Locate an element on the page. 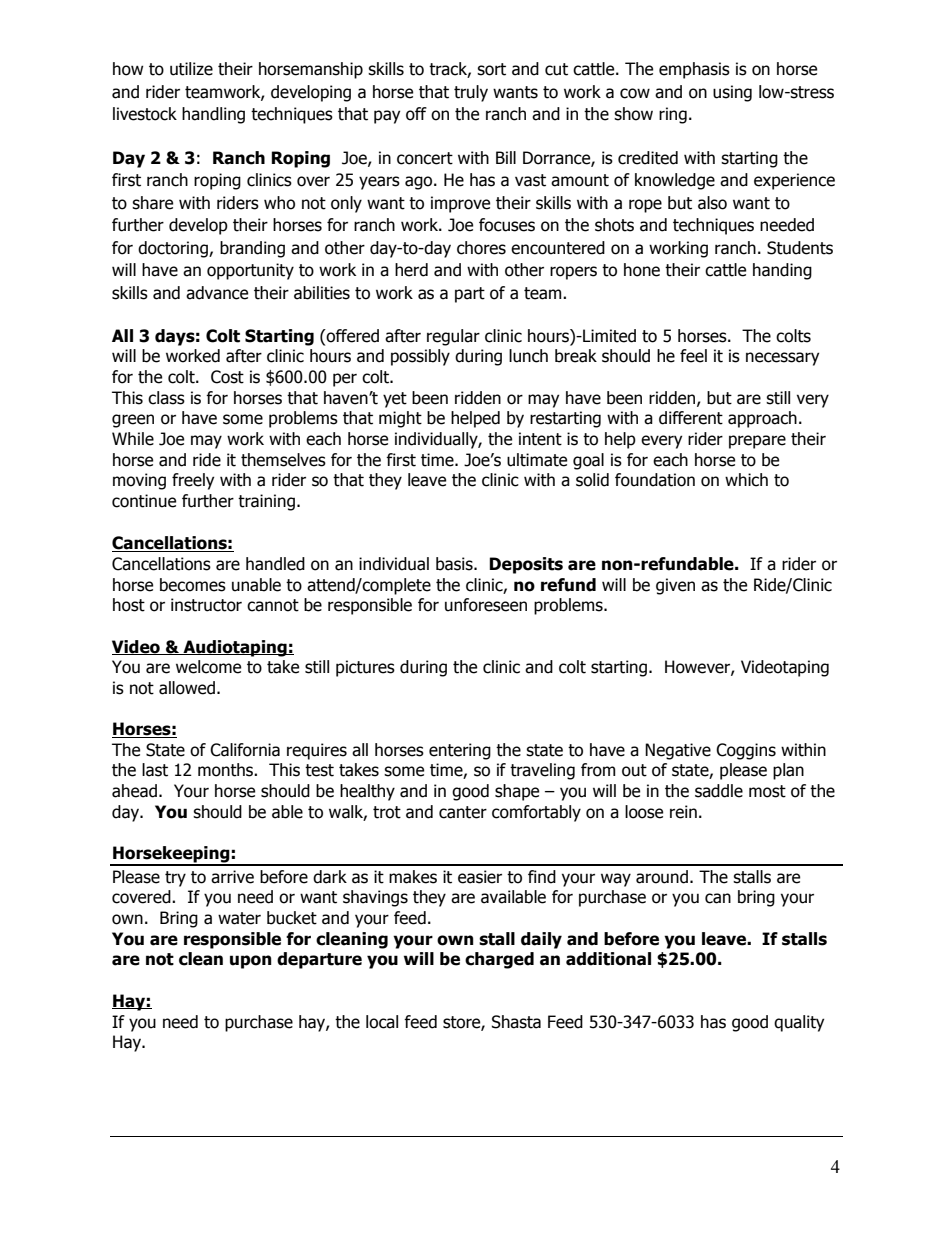  California is located at coordinates (245, 750).
